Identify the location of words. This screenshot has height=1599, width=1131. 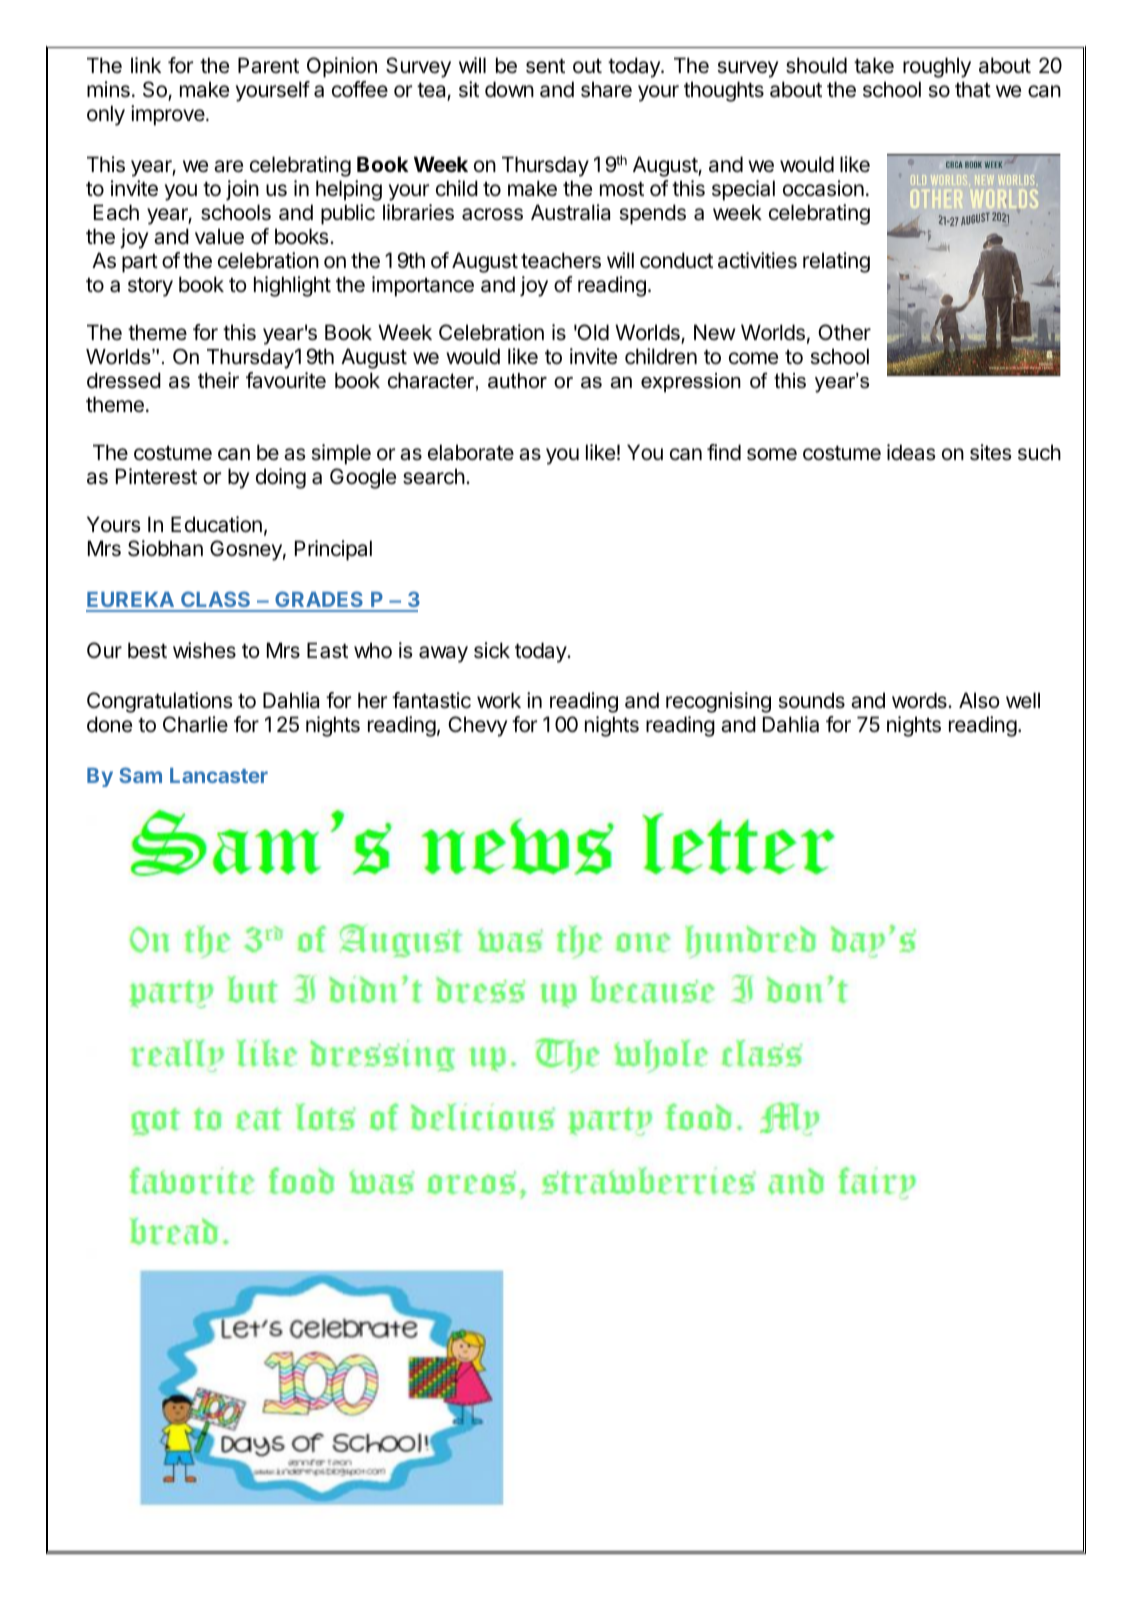
(920, 700).
